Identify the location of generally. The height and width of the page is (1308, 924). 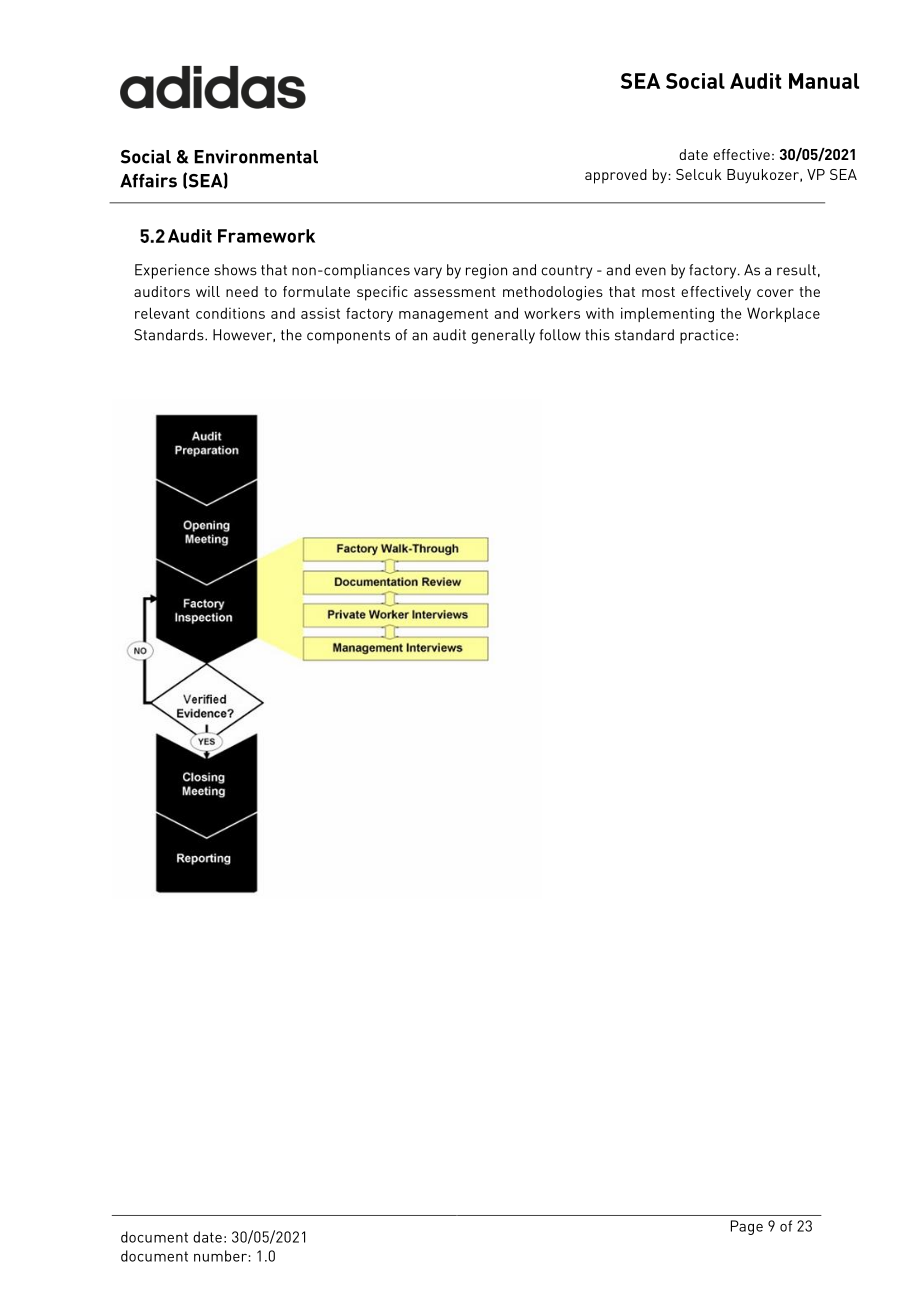
(503, 336).
